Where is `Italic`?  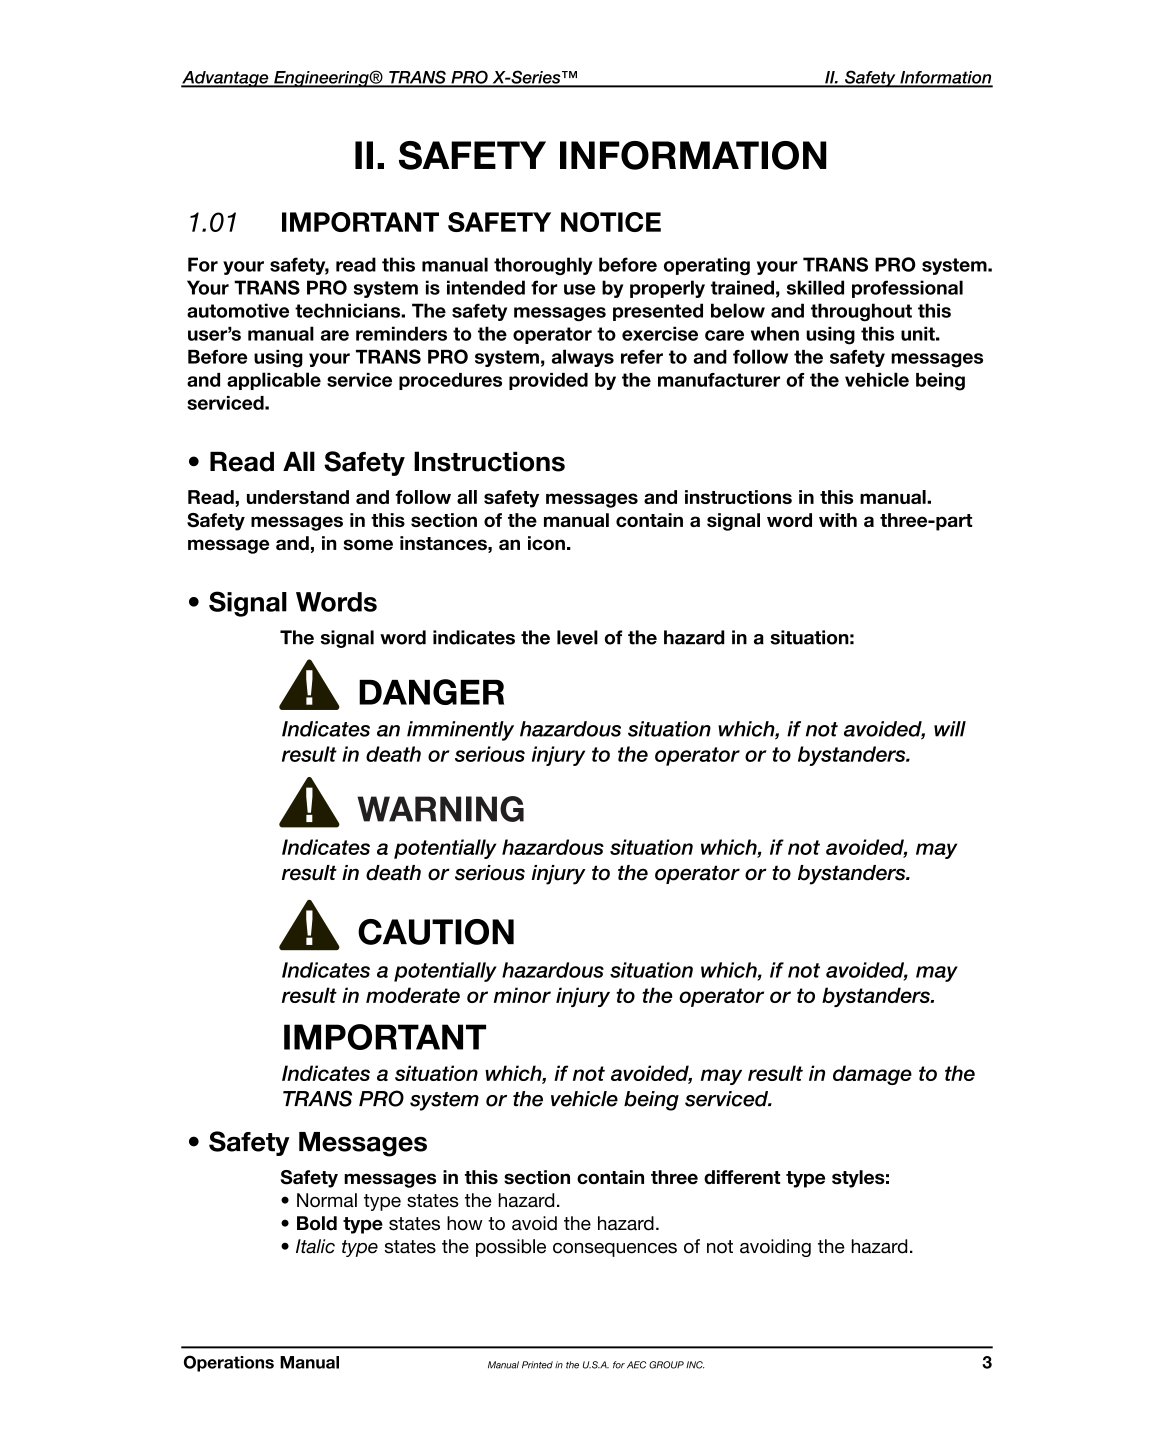 Italic is located at coordinates (315, 1246).
